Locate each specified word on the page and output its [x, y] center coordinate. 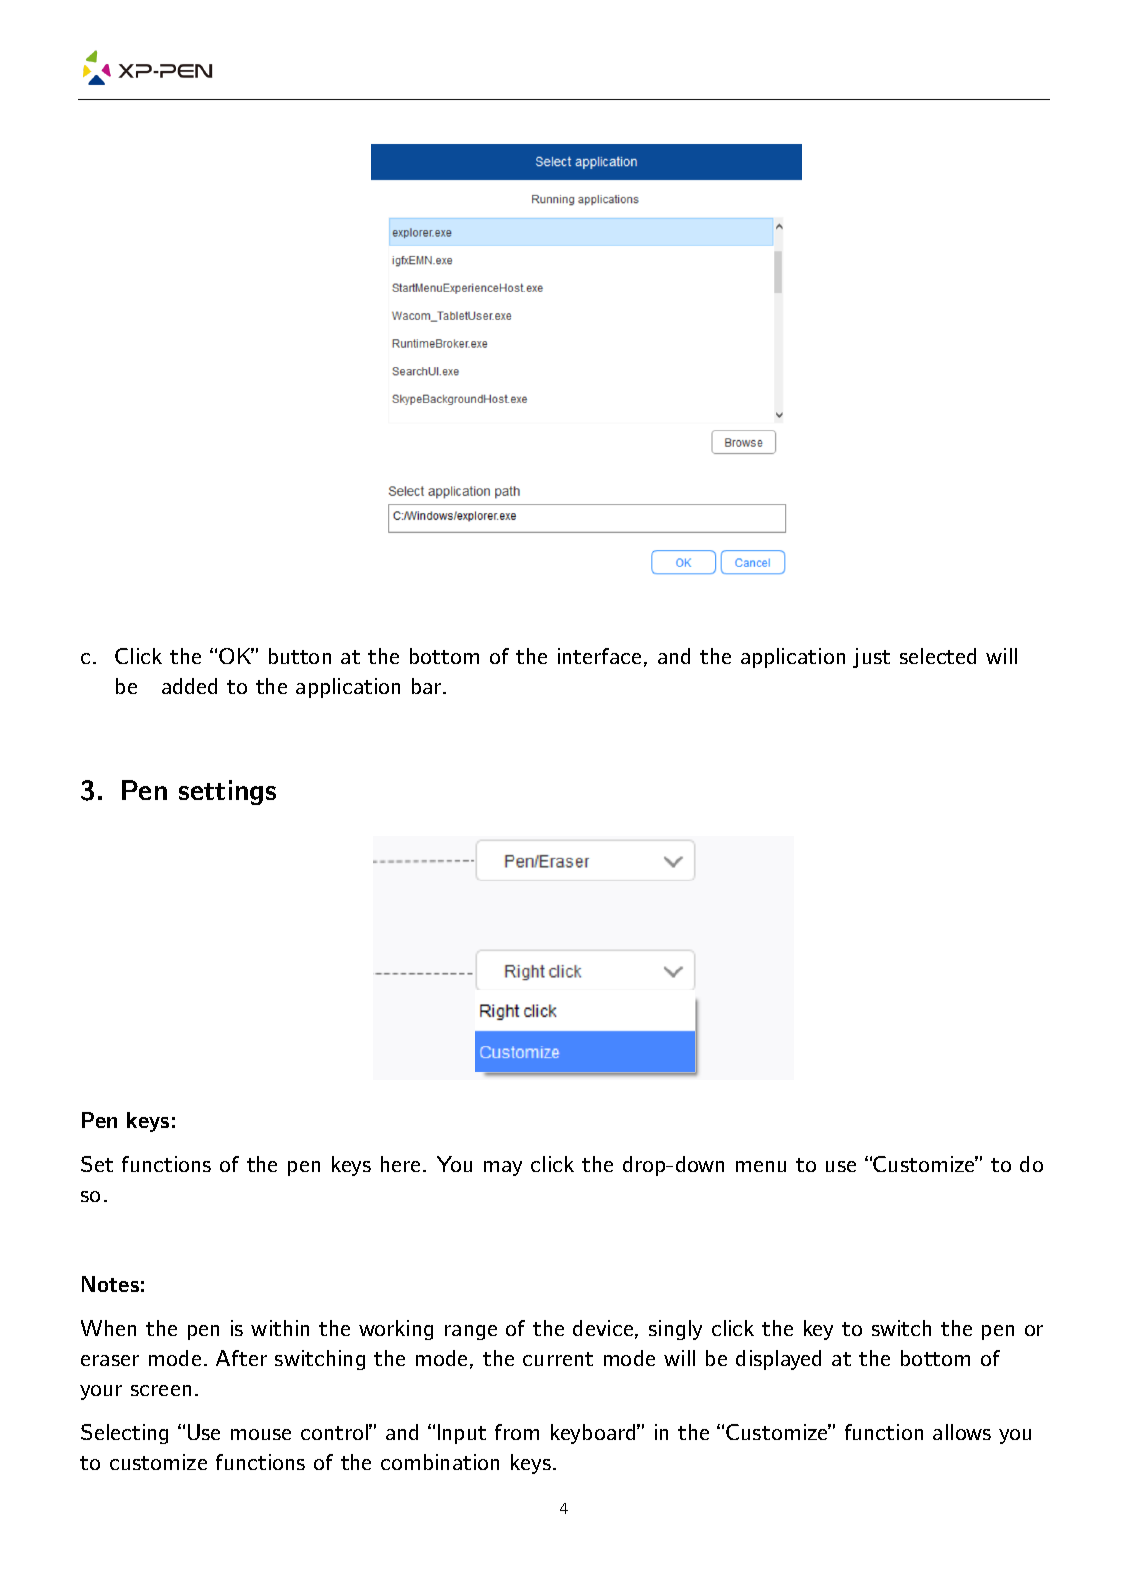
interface [599, 656]
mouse [261, 1434]
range [471, 1332]
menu [761, 1166]
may [503, 1168]
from [517, 1432]
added [189, 686]
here [402, 1164]
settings [227, 792]
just [871, 658]
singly [675, 1330]
